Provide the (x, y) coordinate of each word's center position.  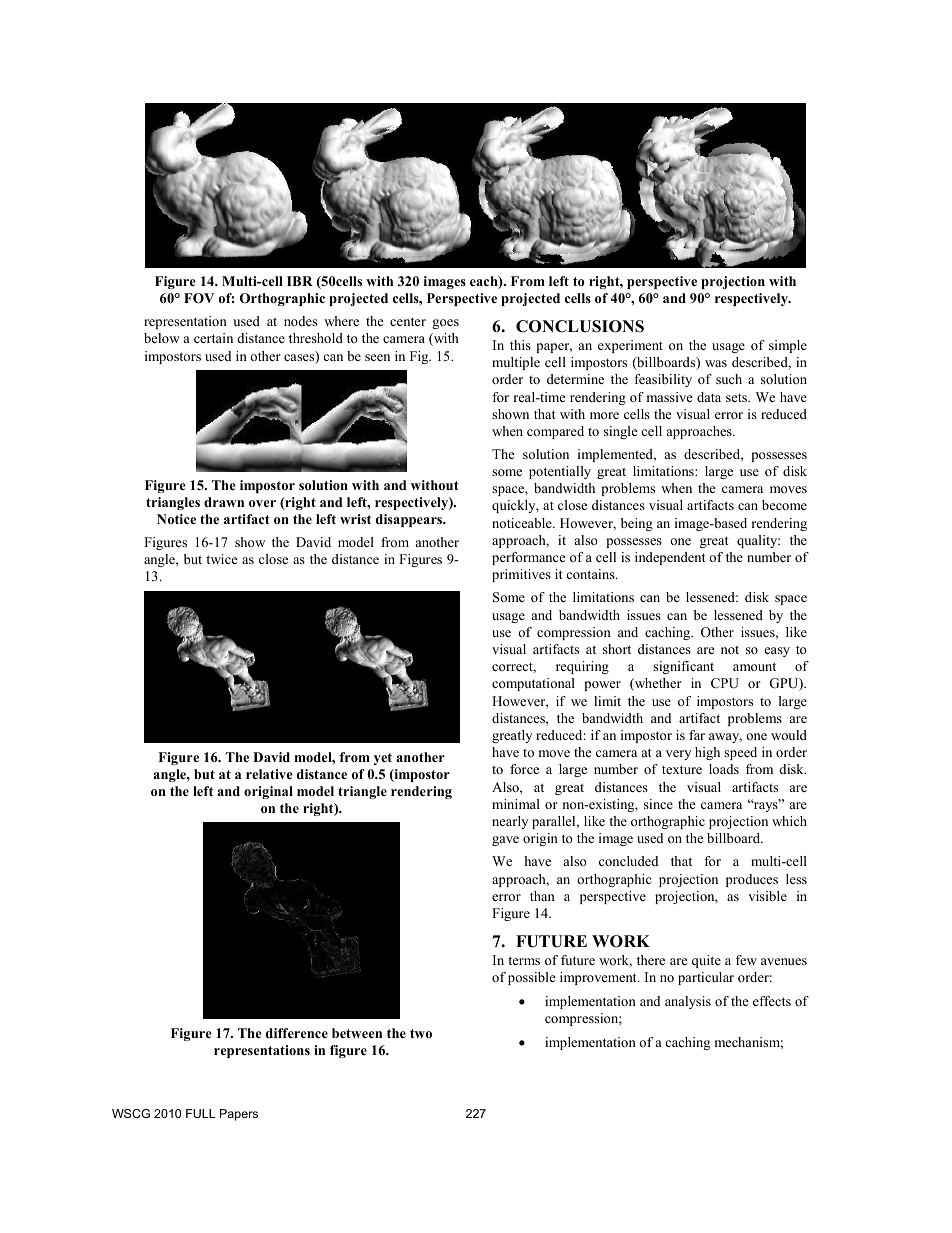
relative (269, 774)
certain (213, 338)
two (421, 1033)
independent (670, 558)
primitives (521, 575)
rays (766, 806)
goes (445, 324)
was (716, 363)
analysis (688, 1002)
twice (222, 559)
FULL (201, 1113)
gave (505, 841)
